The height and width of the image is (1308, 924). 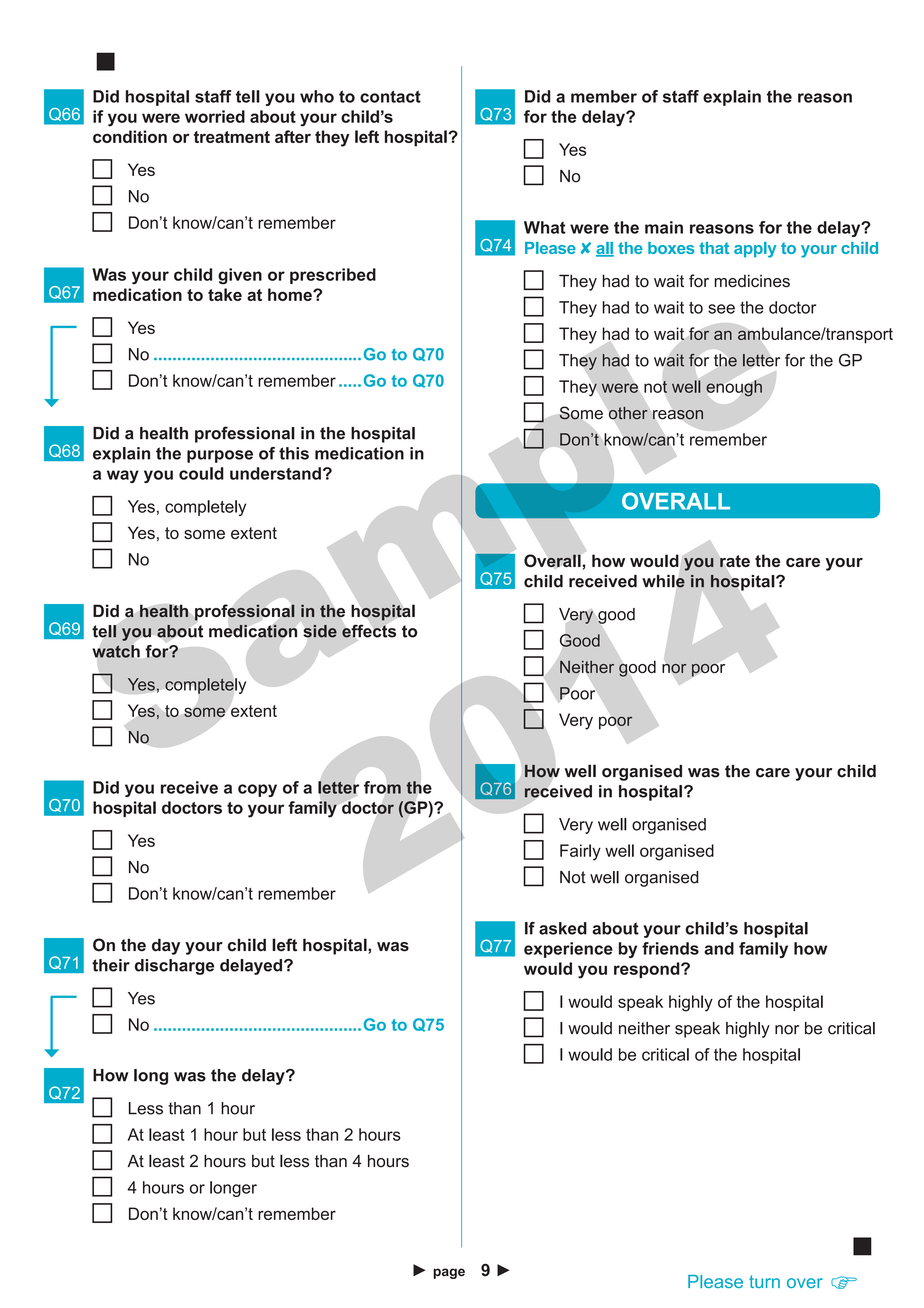 What do you see at coordinates (215, 116) in the image?
I see `worried` at bounding box center [215, 116].
